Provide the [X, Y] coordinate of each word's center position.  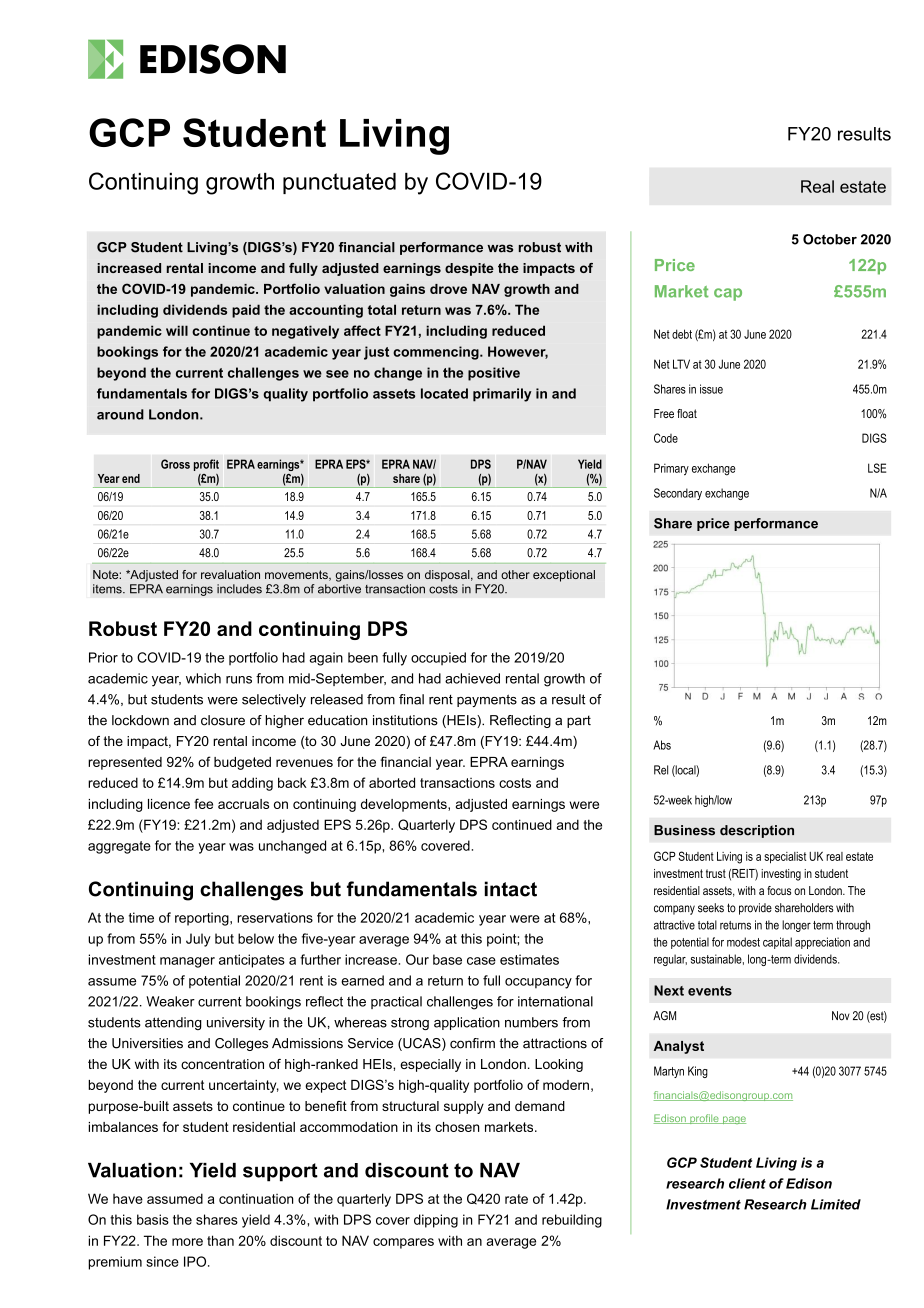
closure [223, 720]
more [187, 1242]
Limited [836, 1204]
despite [469, 269]
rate [516, 1199]
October [830, 239]
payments [487, 700]
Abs [662, 745]
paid [246, 311]
